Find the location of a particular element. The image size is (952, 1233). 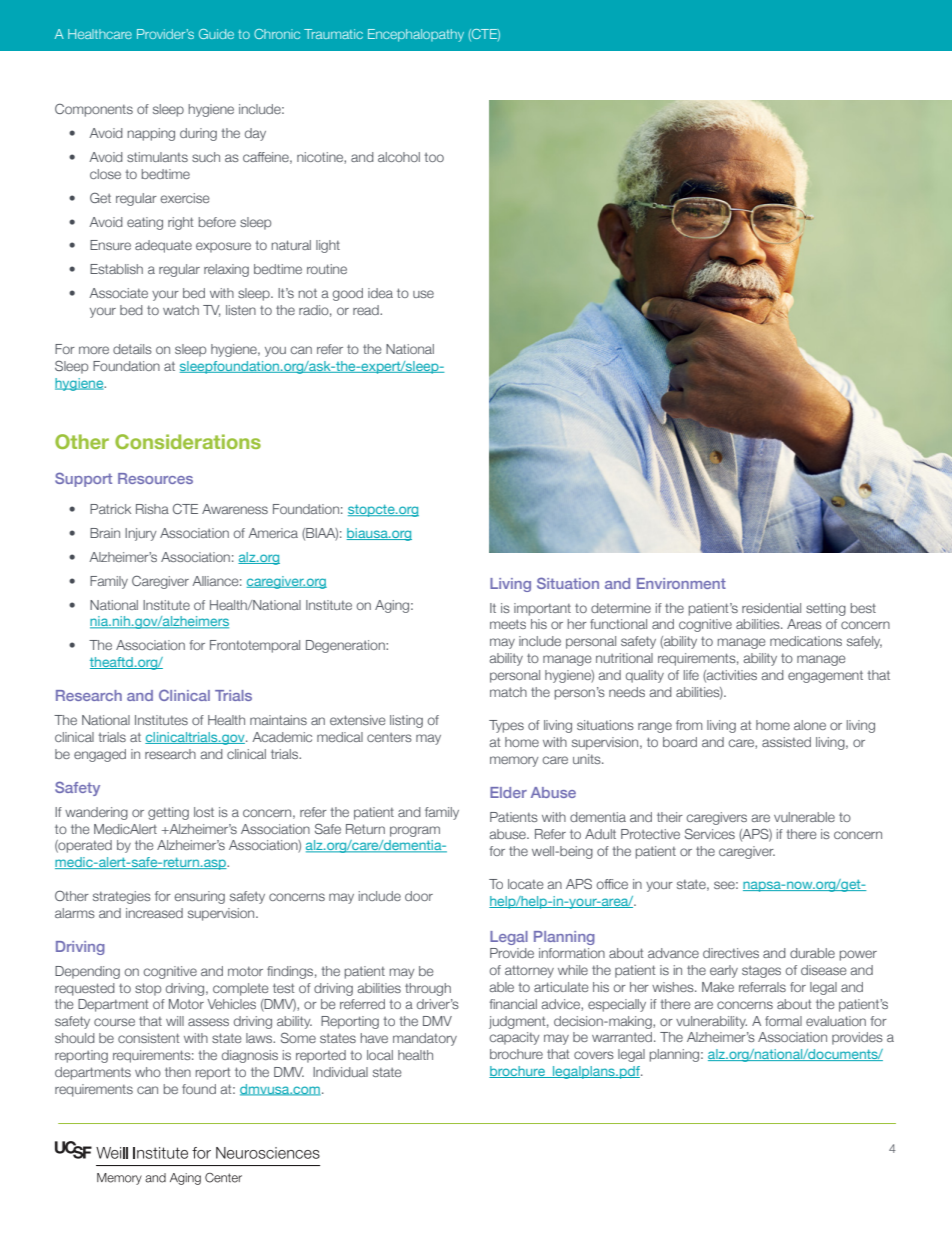

Guide is located at coordinates (216, 34).
